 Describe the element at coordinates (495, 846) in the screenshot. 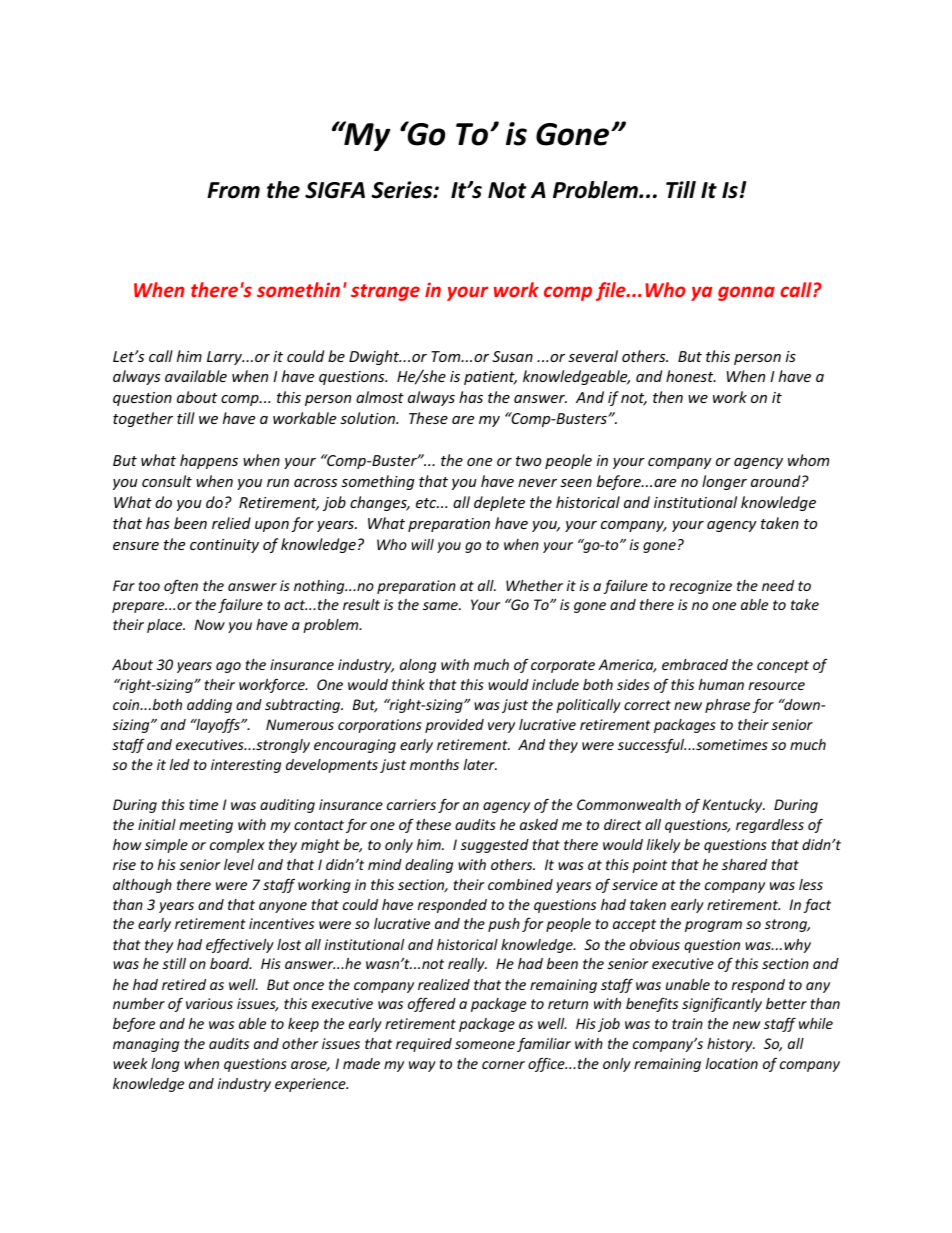

I see `suggested` at that location.
